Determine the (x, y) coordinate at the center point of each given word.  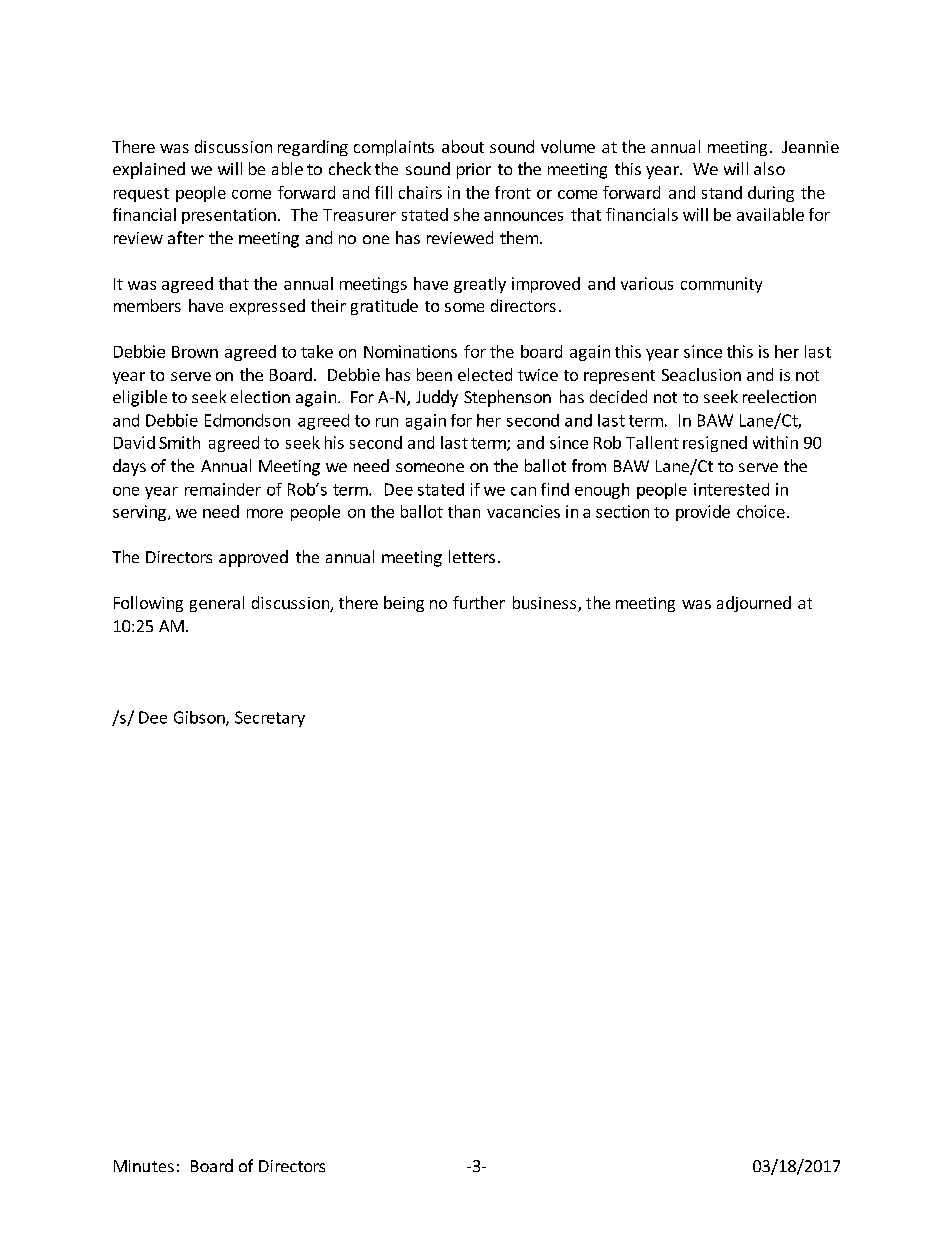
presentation (229, 216)
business (546, 604)
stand (722, 192)
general (217, 604)
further (479, 602)
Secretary (270, 719)
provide (703, 513)
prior (474, 171)
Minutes (144, 1166)
